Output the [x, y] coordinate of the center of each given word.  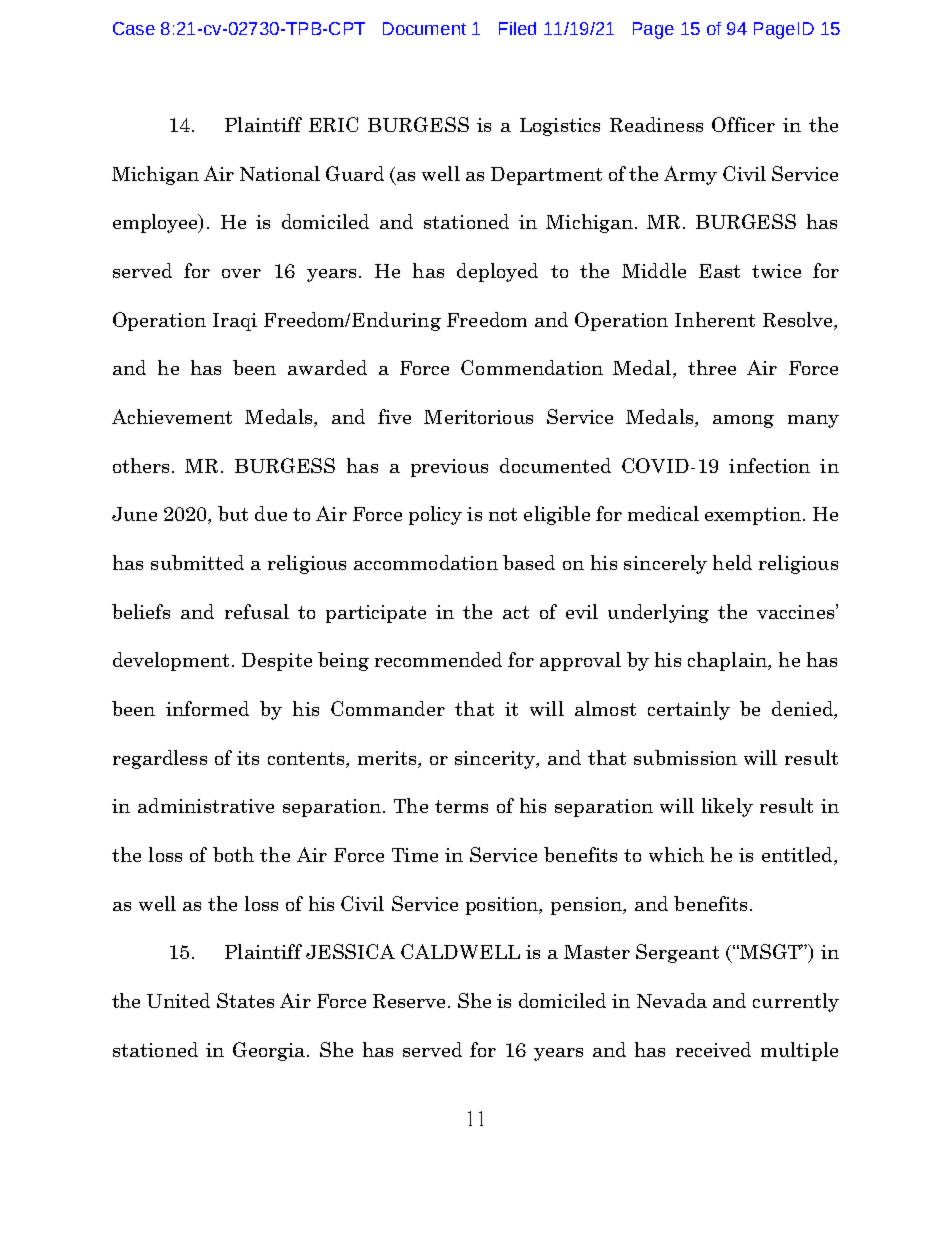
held [732, 562]
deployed [497, 272]
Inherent [715, 319]
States [245, 1000]
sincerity [496, 760]
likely [727, 807]
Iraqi [235, 322]
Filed [517, 28]
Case [134, 28]
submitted [197, 562]
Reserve [409, 1001]
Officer [743, 124]
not [503, 514]
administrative [206, 805]
